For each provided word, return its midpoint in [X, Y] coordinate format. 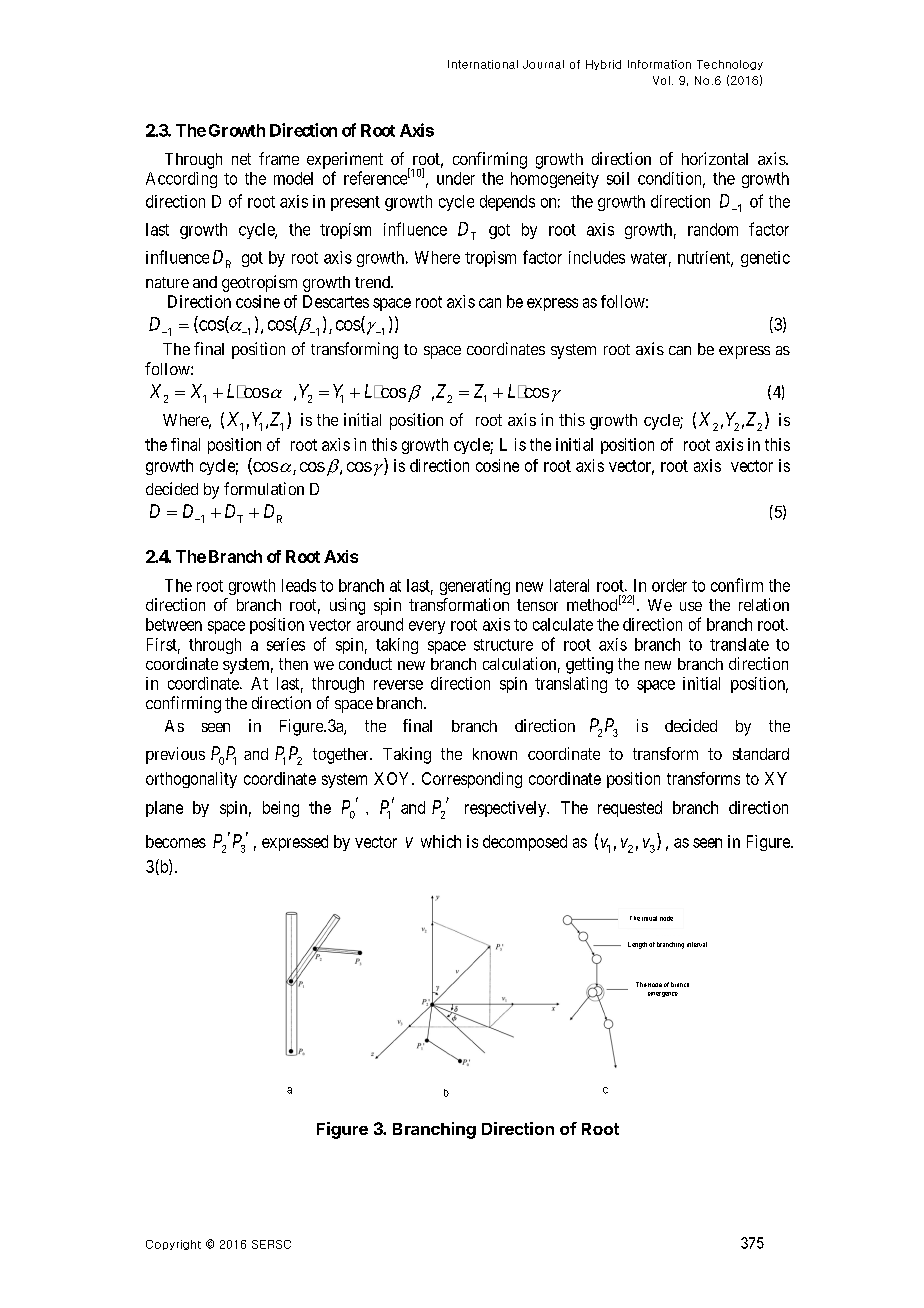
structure [503, 645]
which [441, 841]
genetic [765, 259]
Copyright [173, 1245]
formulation [264, 488]
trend [373, 282]
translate [739, 644]
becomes [176, 841]
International [483, 64]
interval [697, 944]
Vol [661, 80]
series [286, 644]
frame [279, 158]
